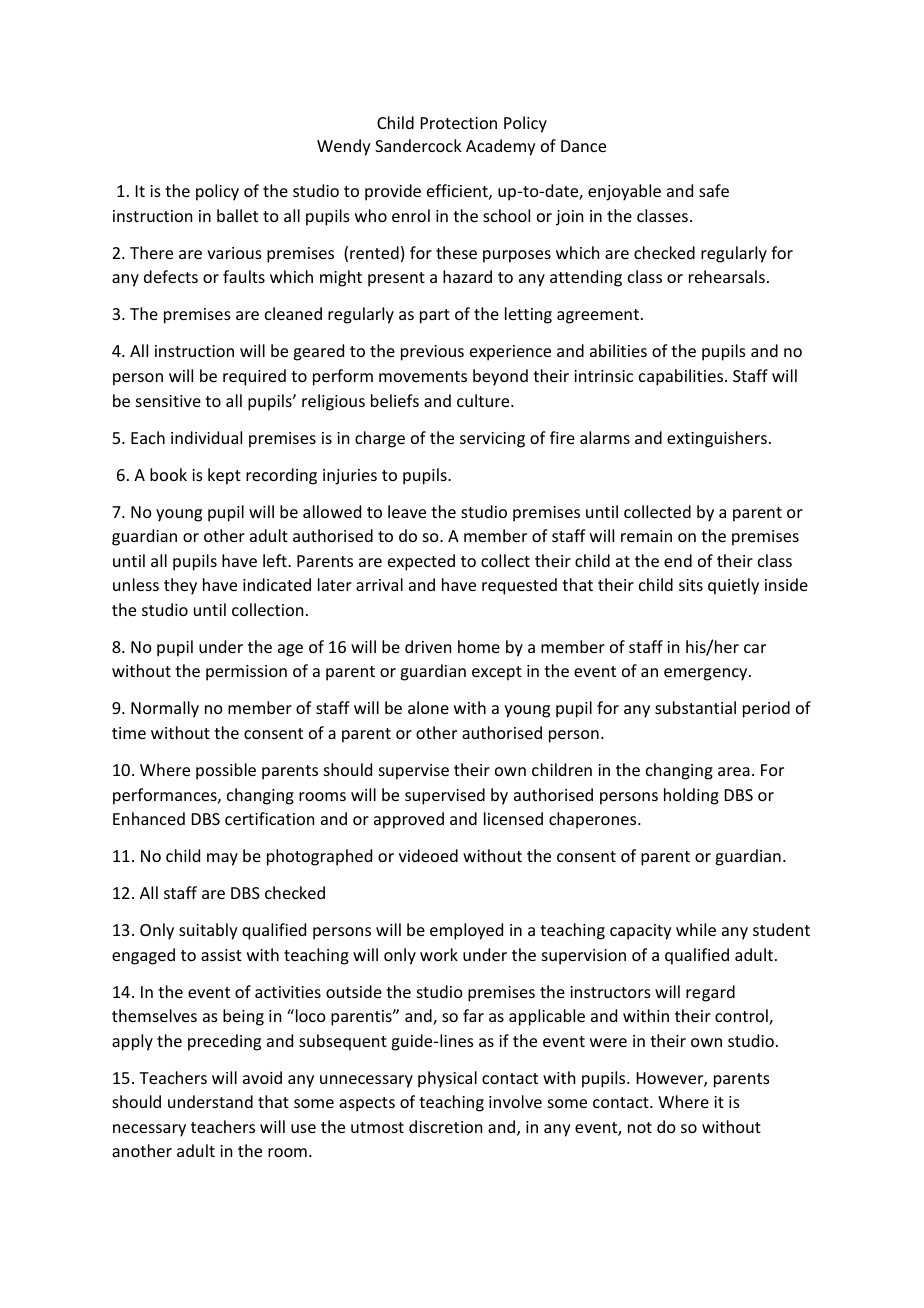 This screenshot has height=1308, width=924. What do you see at coordinates (447, 1079) in the screenshot?
I see `physical` at bounding box center [447, 1079].
